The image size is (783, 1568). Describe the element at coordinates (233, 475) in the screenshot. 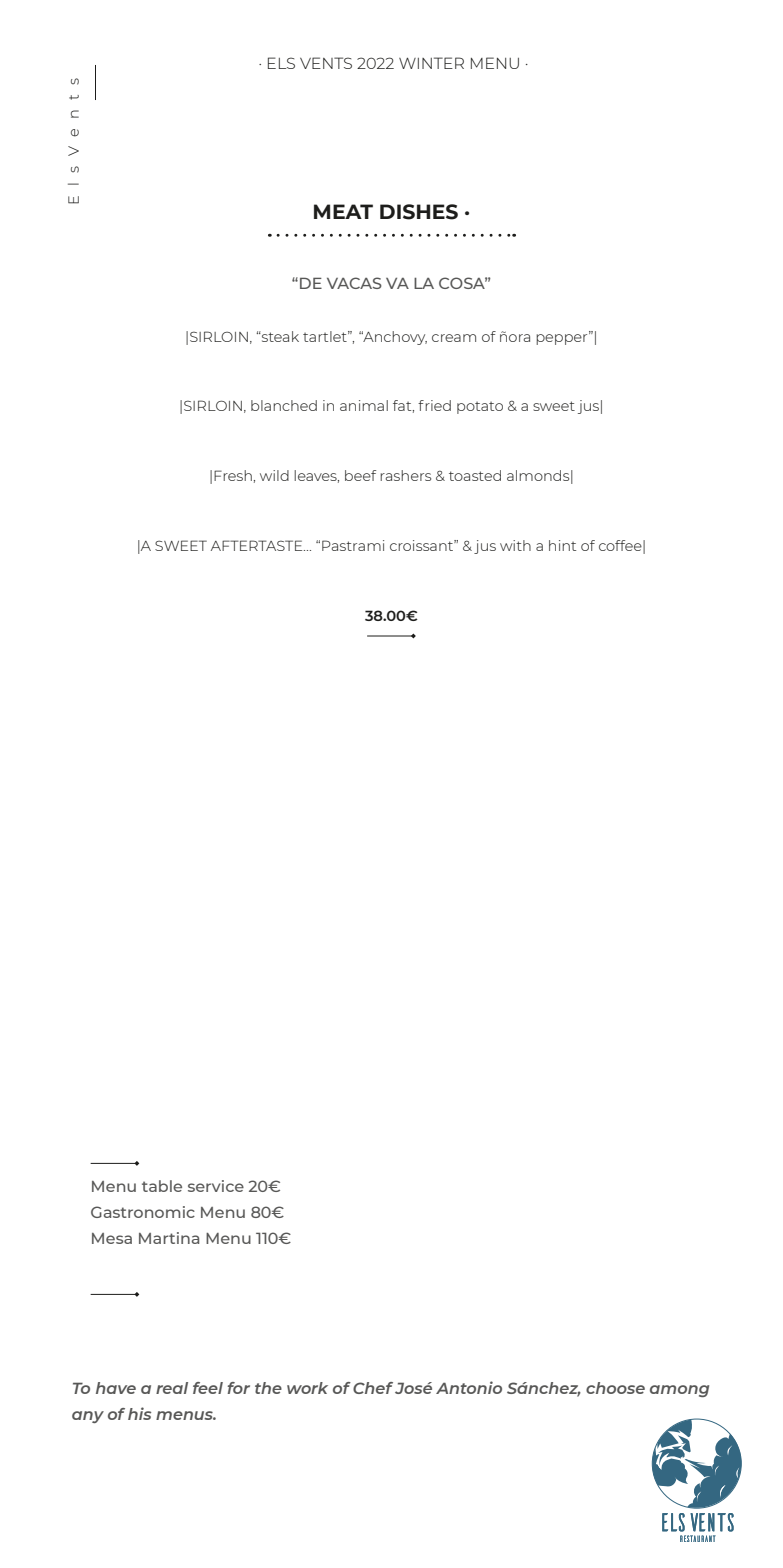

I see `Fresh` at that location.
